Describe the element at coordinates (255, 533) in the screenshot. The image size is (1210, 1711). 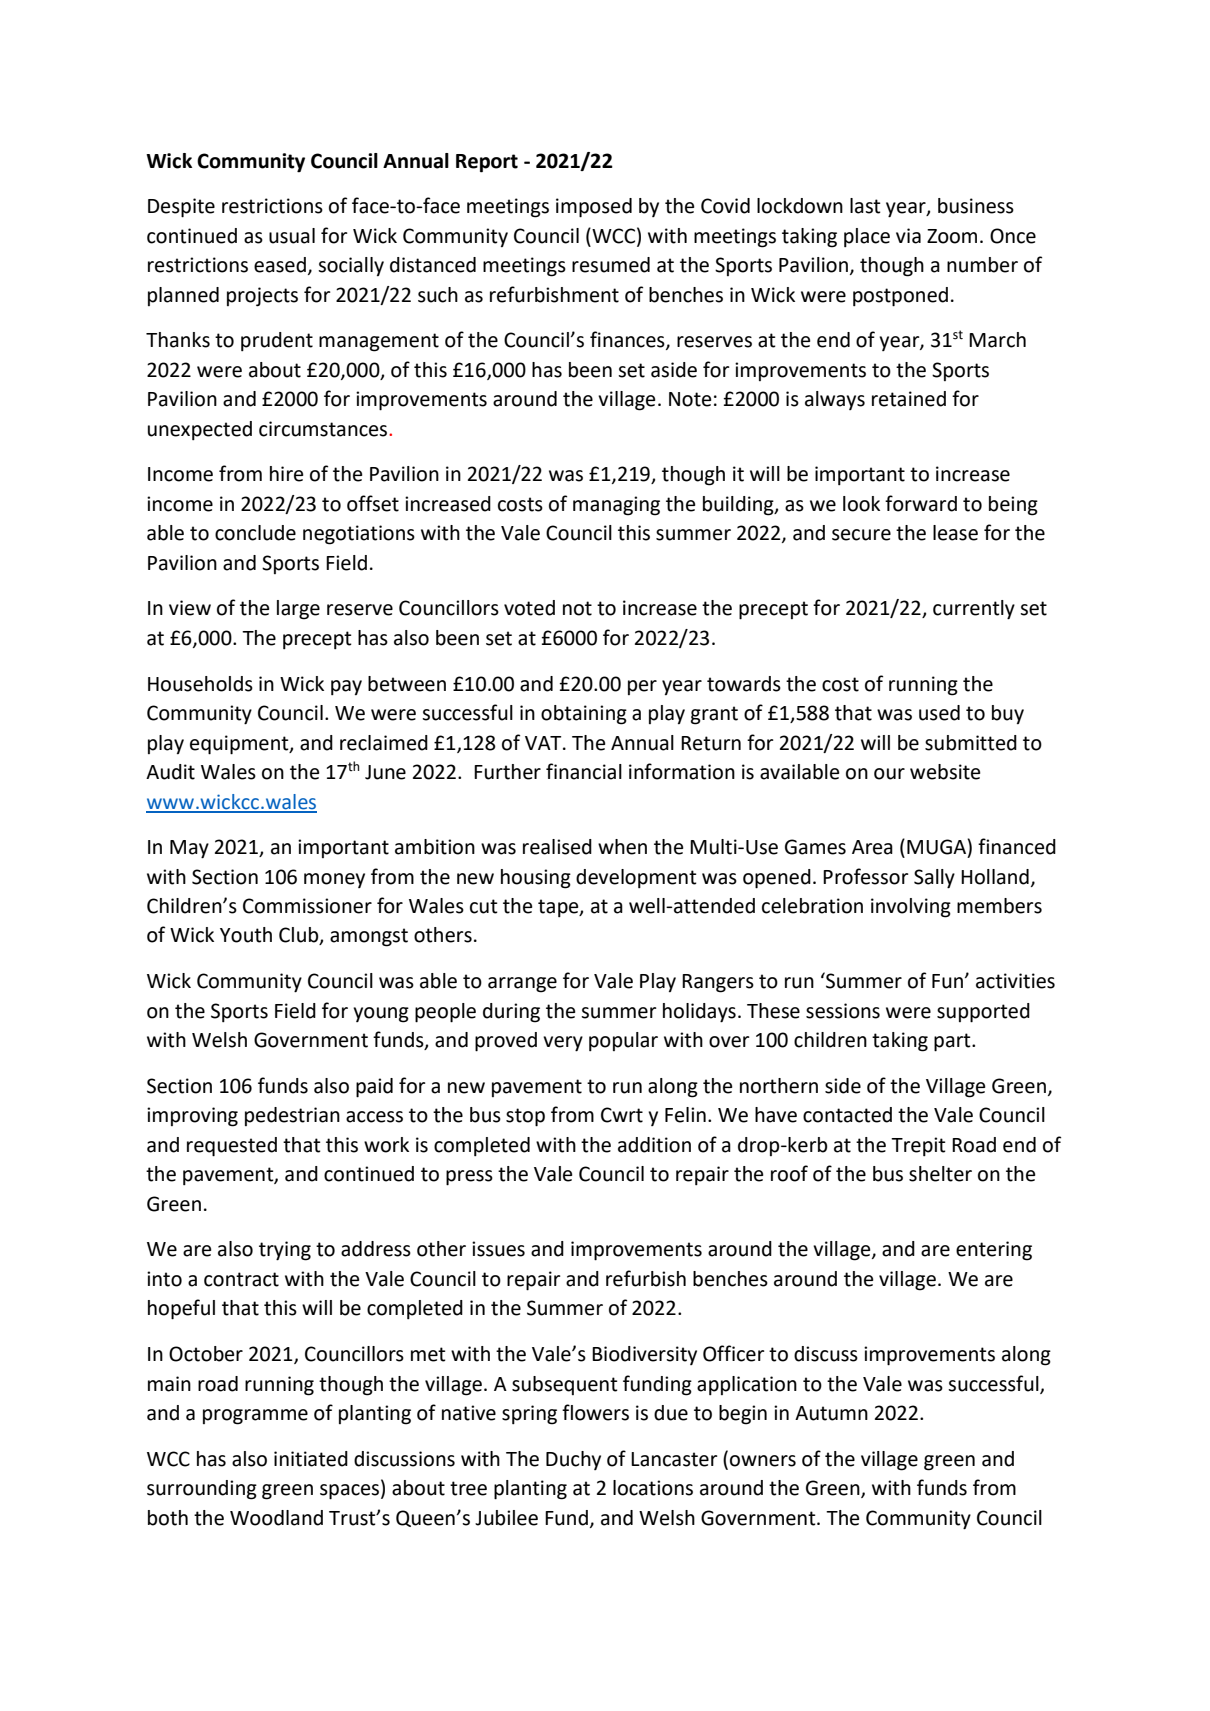
I see `conclude` at that location.
